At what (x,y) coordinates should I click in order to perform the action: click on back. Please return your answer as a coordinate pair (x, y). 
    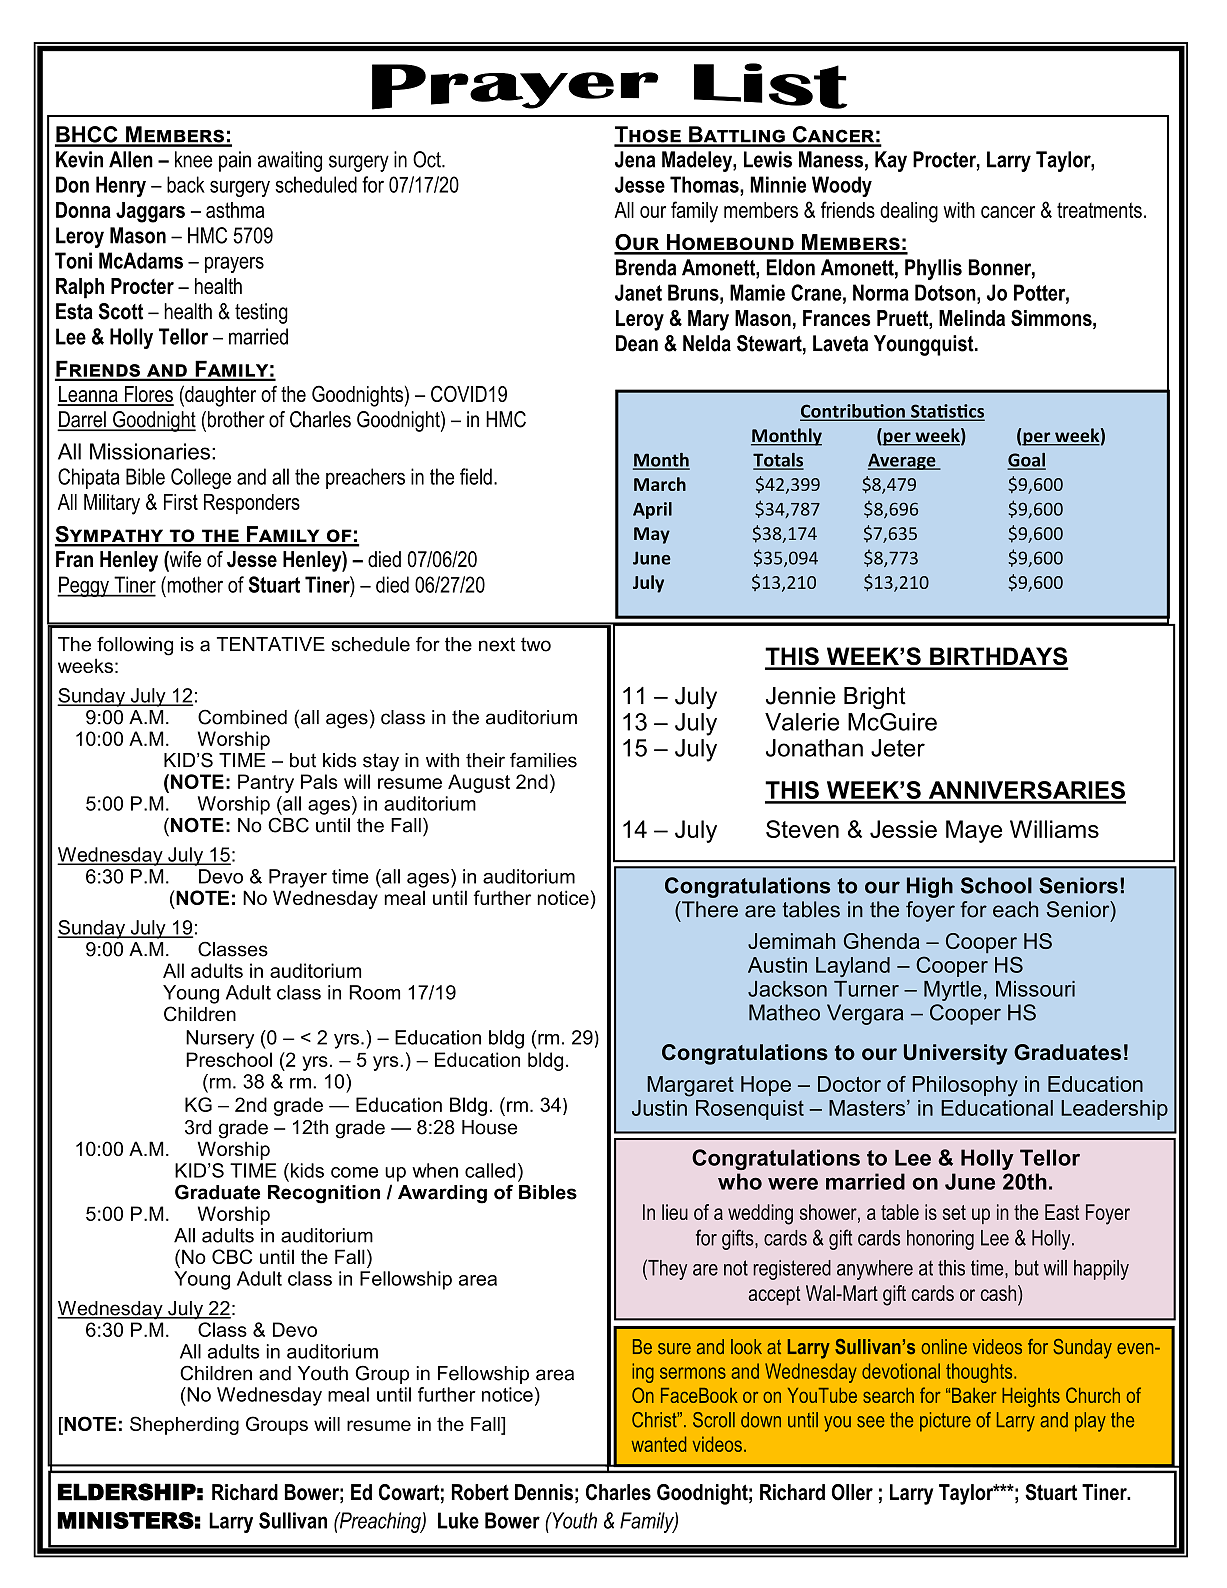
    Looking at the image, I should click on (186, 184).
